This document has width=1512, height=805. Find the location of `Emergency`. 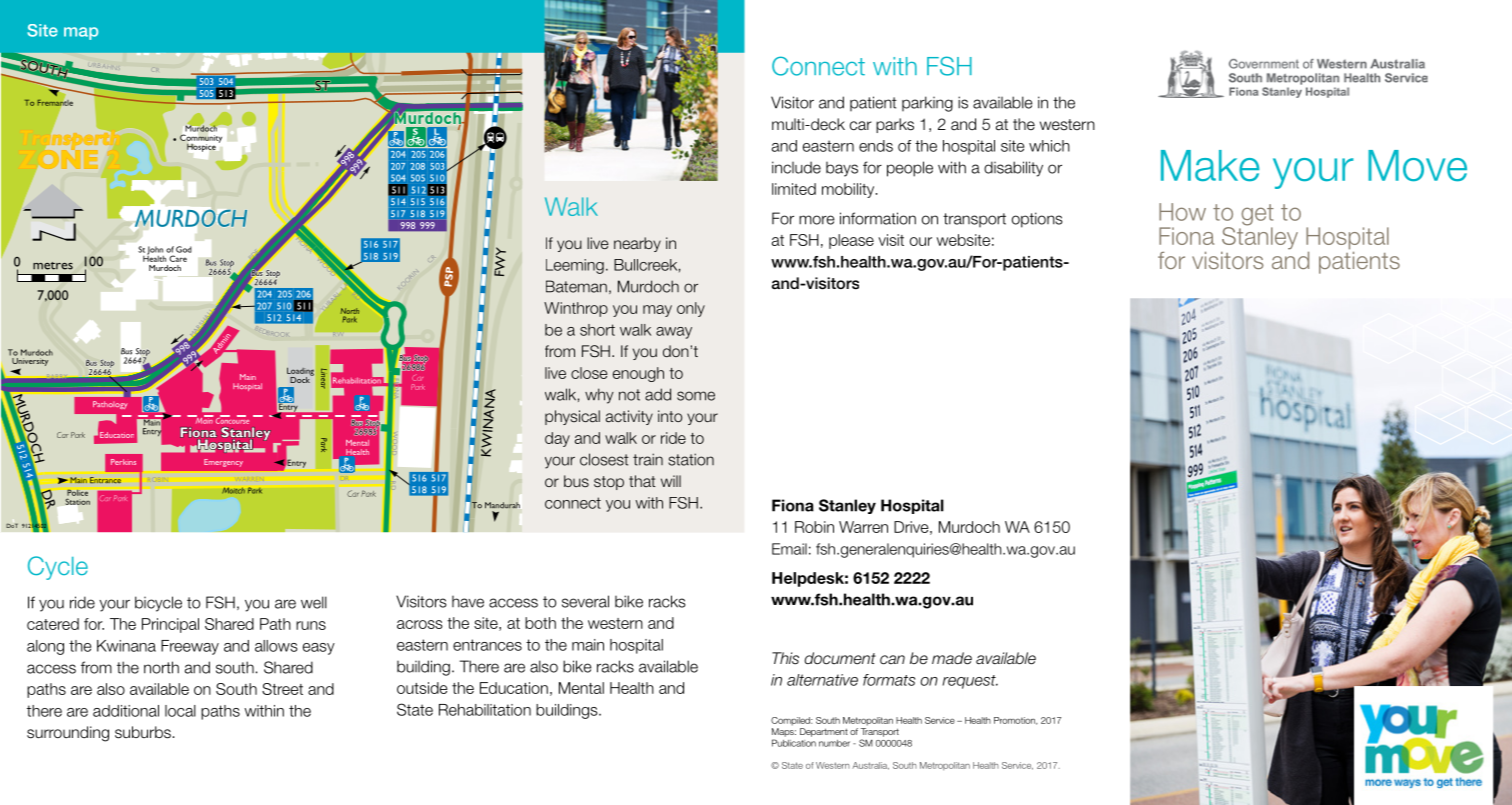

Emergency is located at coordinates (223, 463).
